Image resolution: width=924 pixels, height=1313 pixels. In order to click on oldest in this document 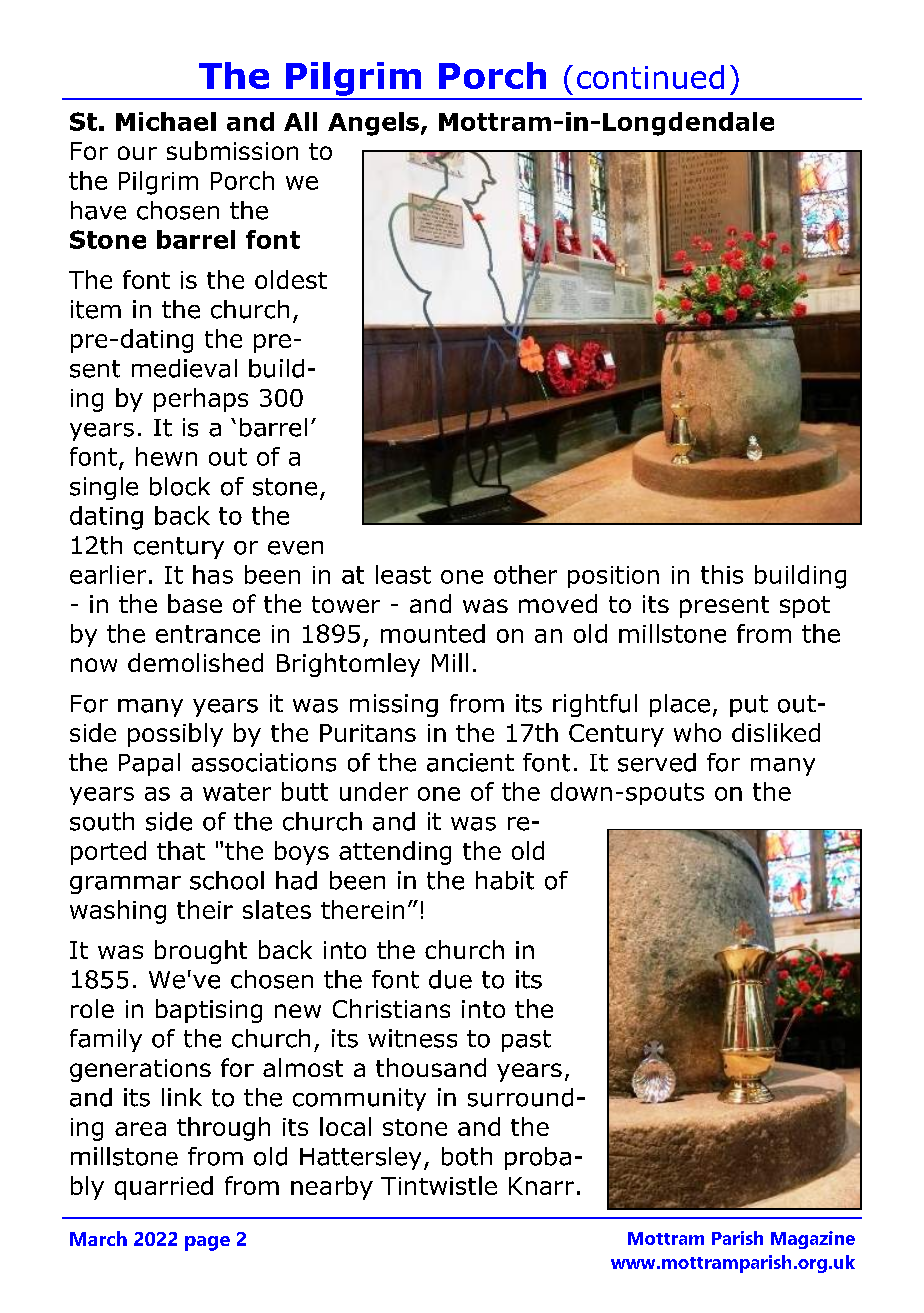, I will do `click(291, 279)`.
